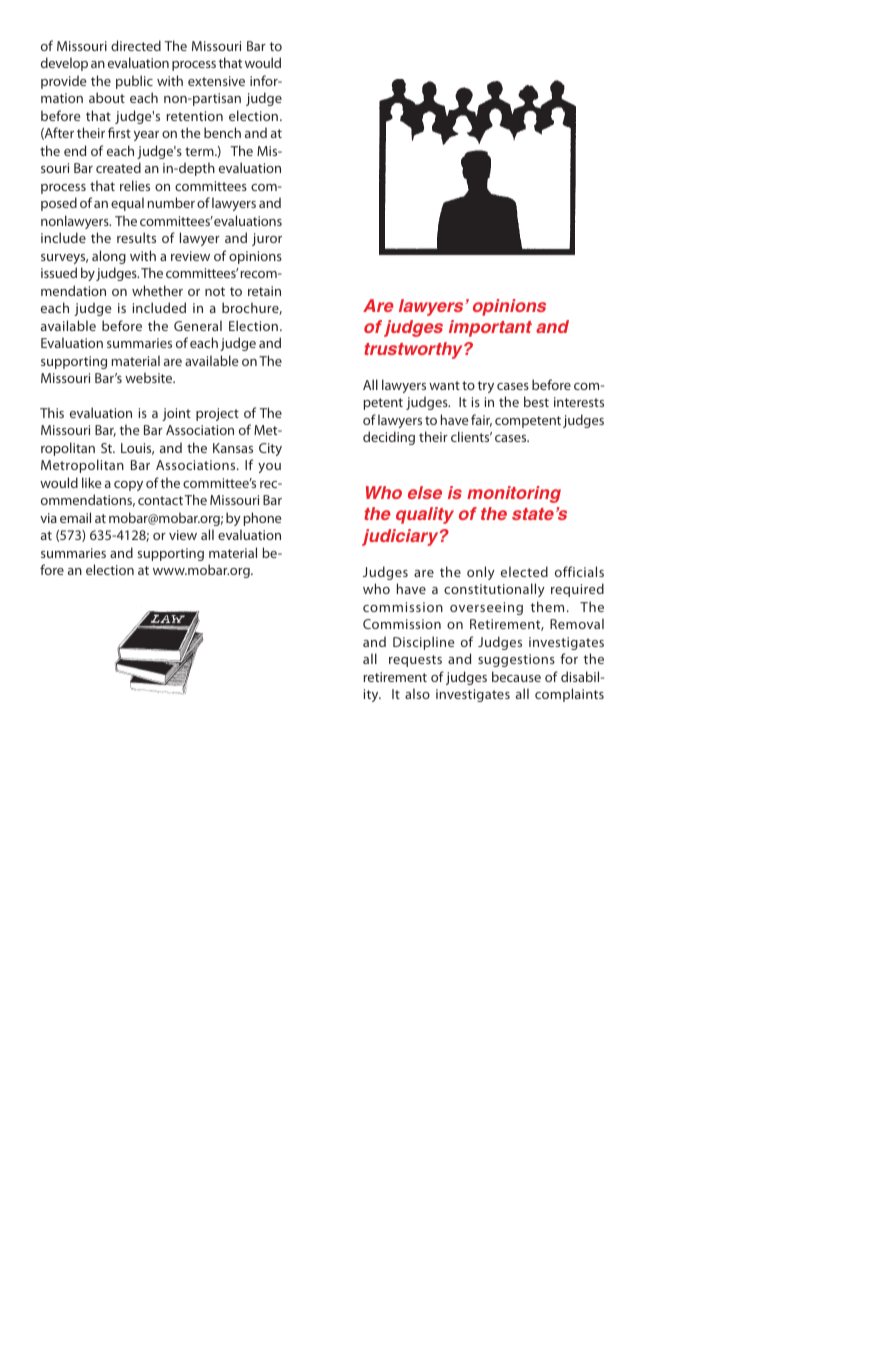 This screenshot has width=887, height=1372. I want to click on important, so click(490, 328).
